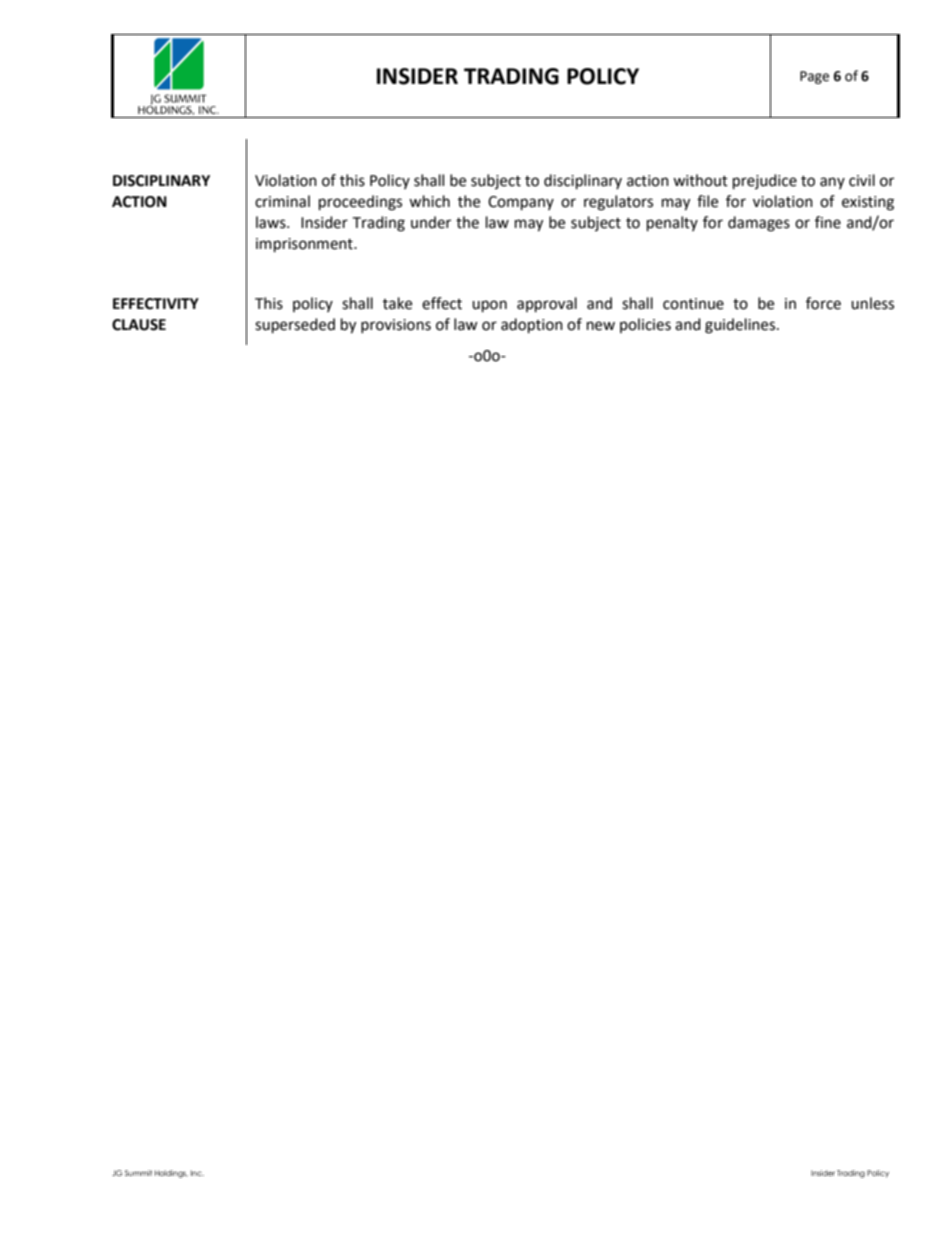 The image size is (952, 1233). Describe the element at coordinates (532, 326) in the screenshot. I see `adoption` at that location.
